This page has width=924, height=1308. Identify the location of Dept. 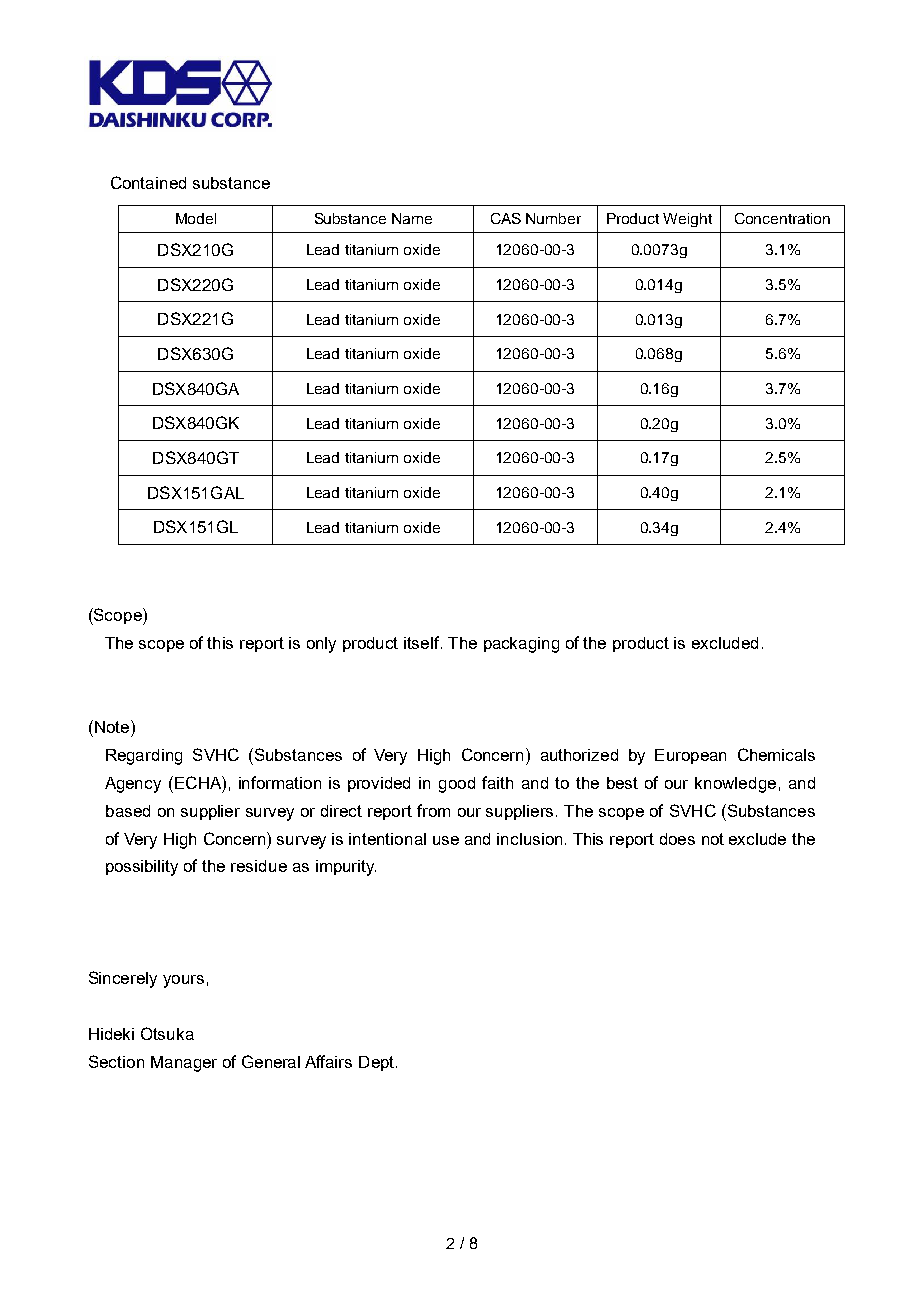
(378, 1063).
